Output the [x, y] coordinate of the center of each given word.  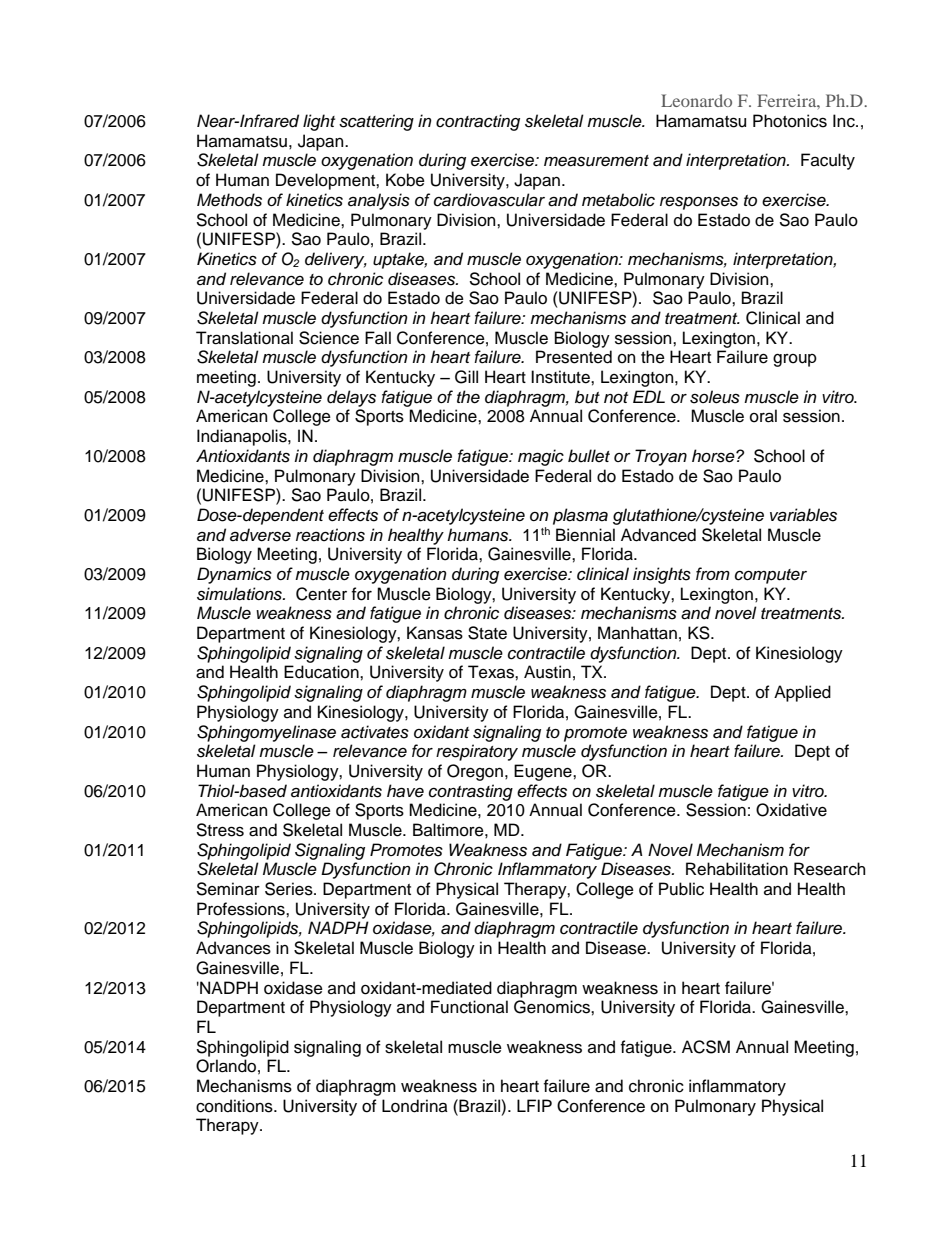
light [319, 122]
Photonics [790, 121]
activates [375, 732]
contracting [478, 122]
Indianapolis [243, 437]
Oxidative [791, 810]
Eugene [544, 772]
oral [763, 416]
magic [541, 457]
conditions [235, 1106]
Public [681, 889]
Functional [469, 1007]
